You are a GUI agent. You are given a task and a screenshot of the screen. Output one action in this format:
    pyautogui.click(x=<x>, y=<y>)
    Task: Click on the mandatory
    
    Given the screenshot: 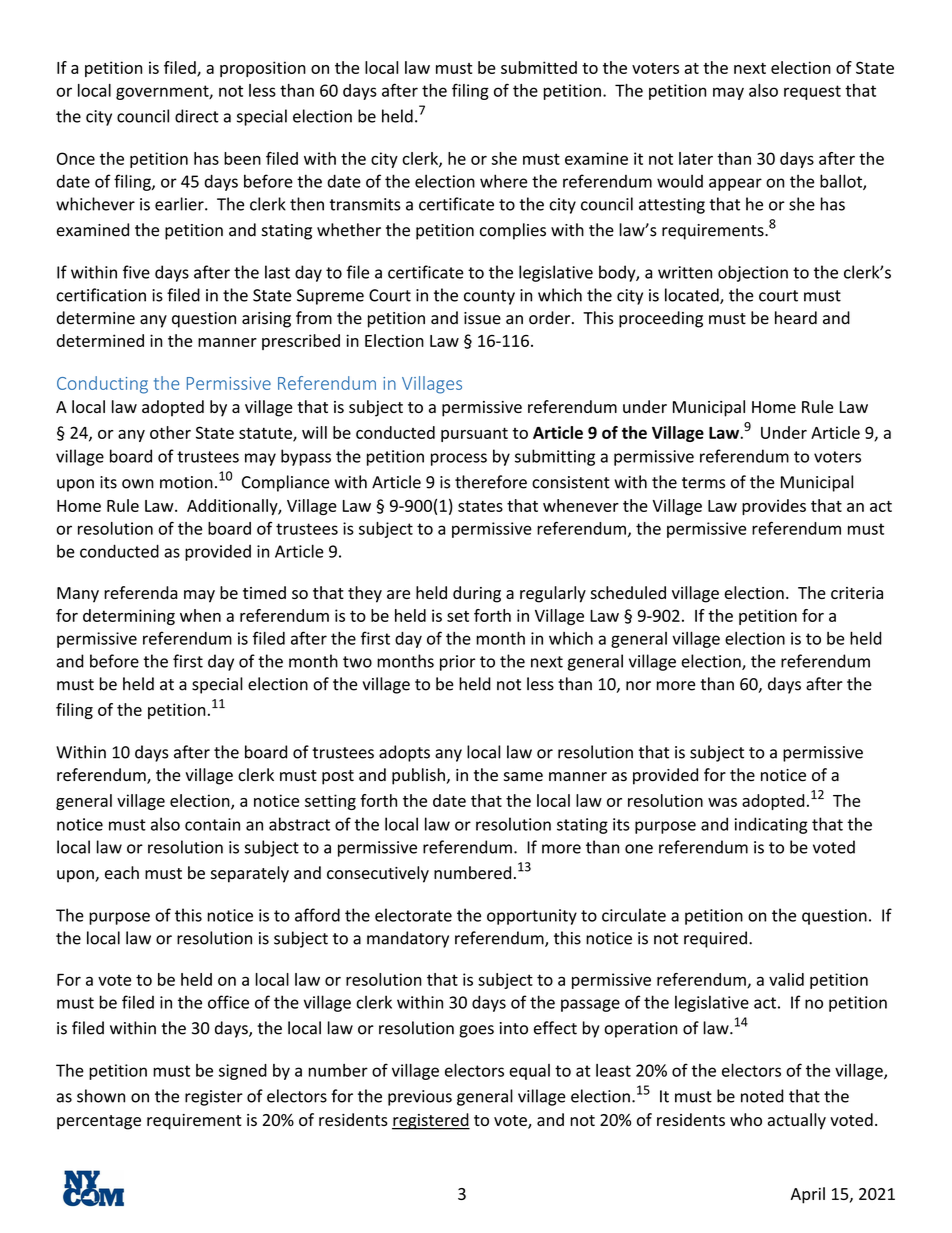 What is the action you would take?
    pyautogui.click(x=408, y=939)
